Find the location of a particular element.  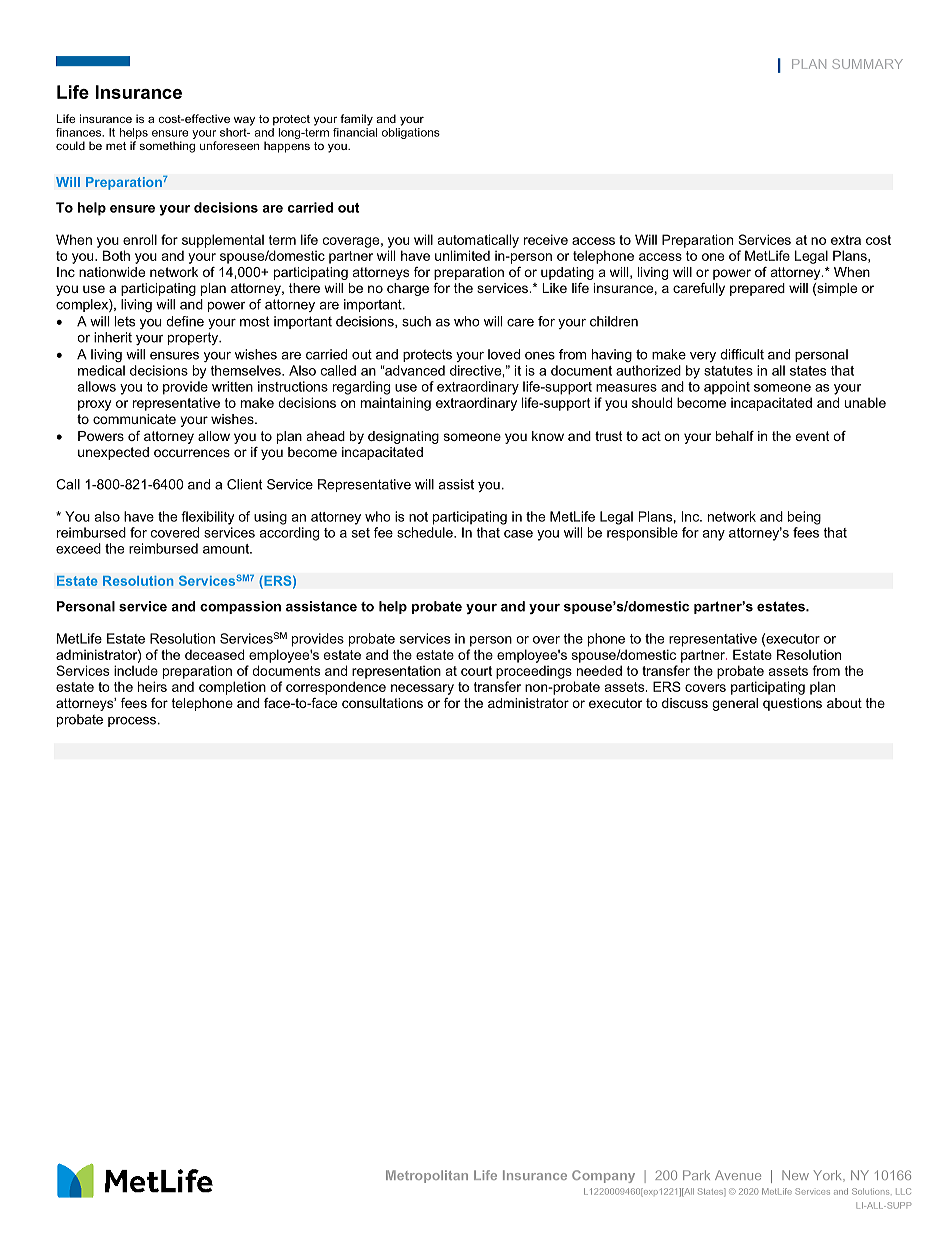

know is located at coordinates (548, 436).
